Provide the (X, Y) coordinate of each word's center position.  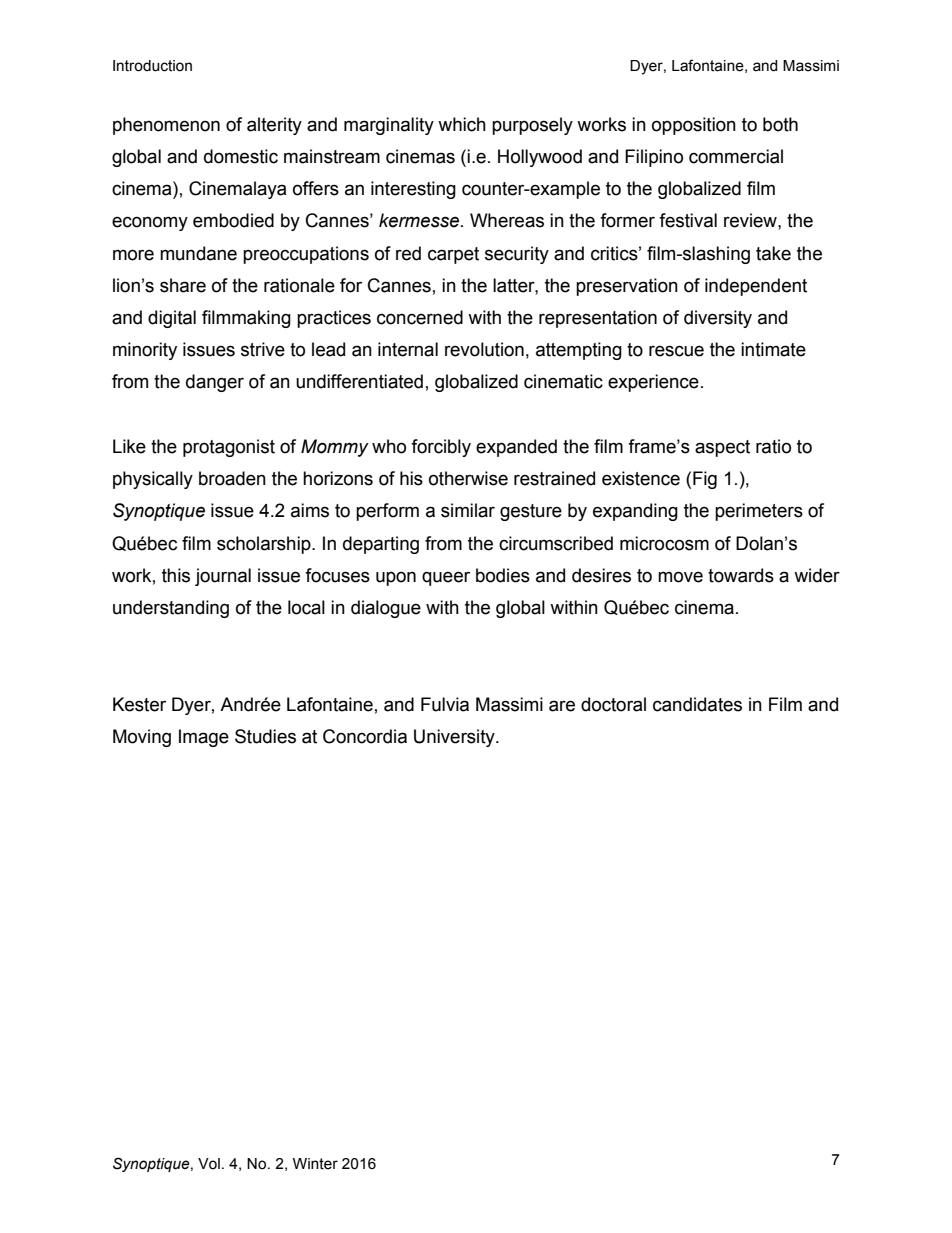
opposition (694, 126)
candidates (697, 704)
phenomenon (166, 126)
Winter (315, 1164)
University (455, 738)
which (462, 124)
